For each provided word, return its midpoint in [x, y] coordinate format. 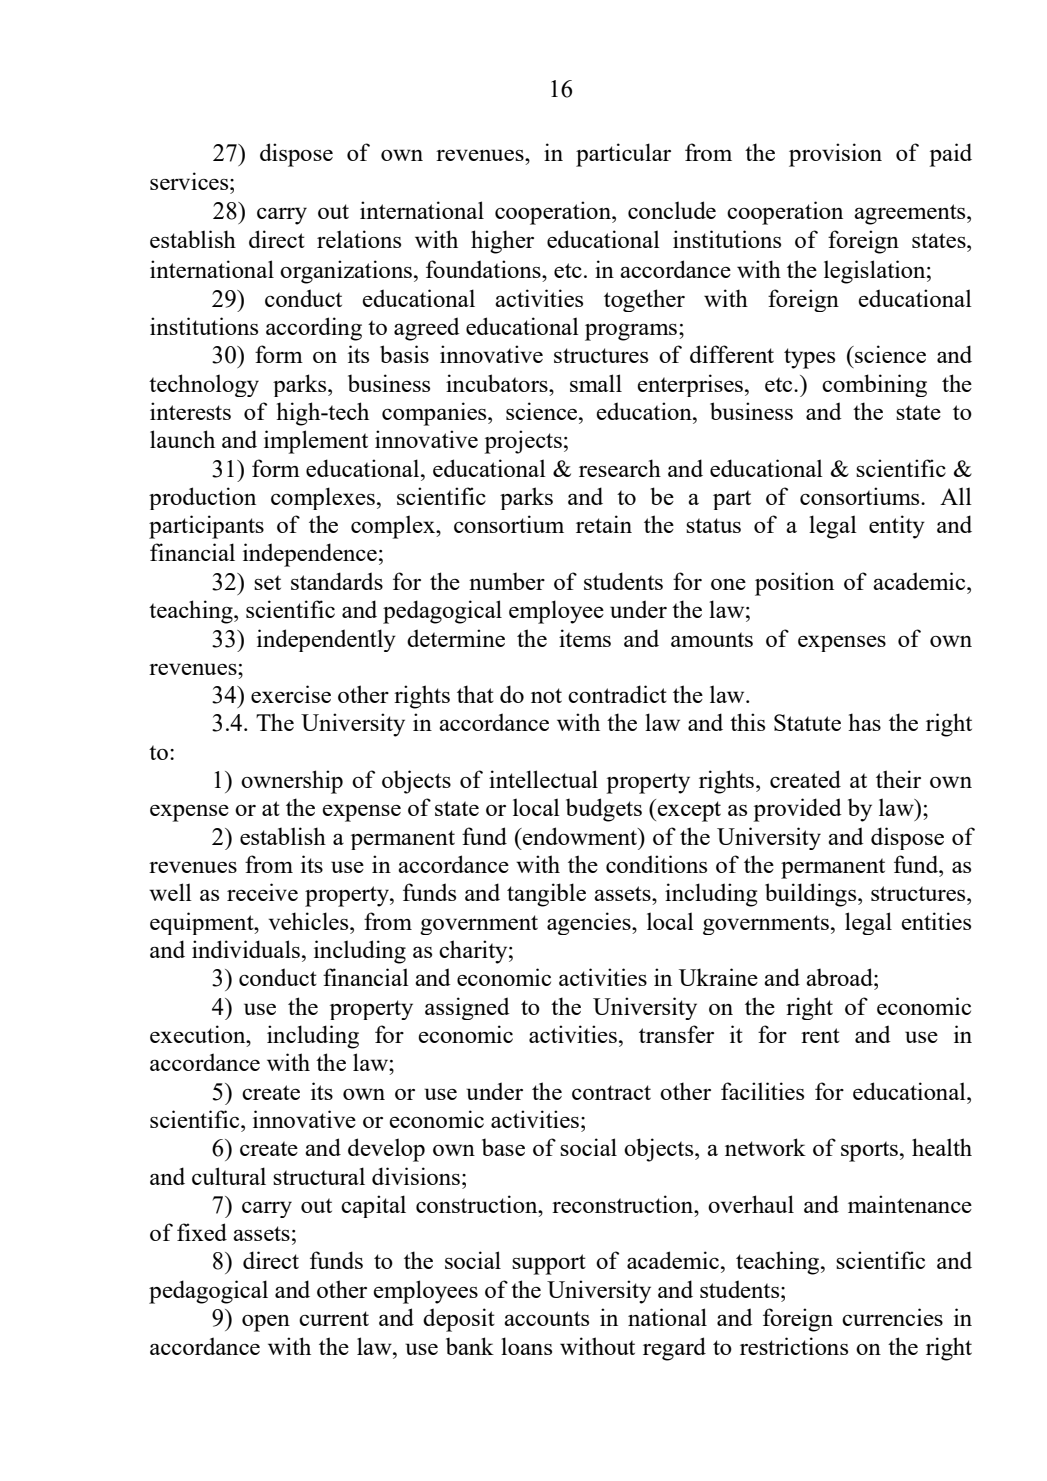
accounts [546, 1318]
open [266, 1323]
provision [835, 155]
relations [359, 239]
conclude [672, 210]
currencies [892, 1317]
